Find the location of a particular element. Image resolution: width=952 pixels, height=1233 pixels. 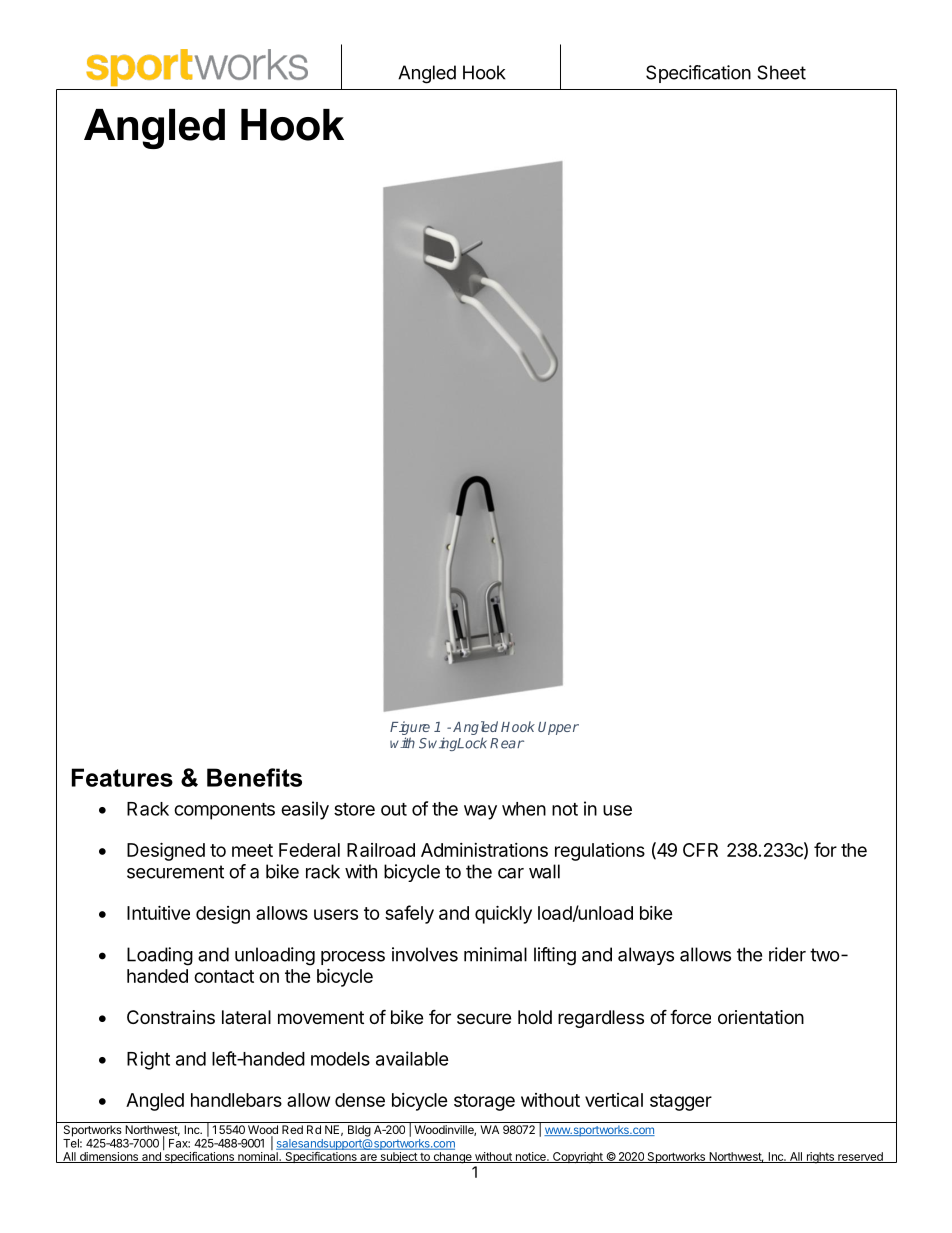

CFR is located at coordinates (700, 850).
